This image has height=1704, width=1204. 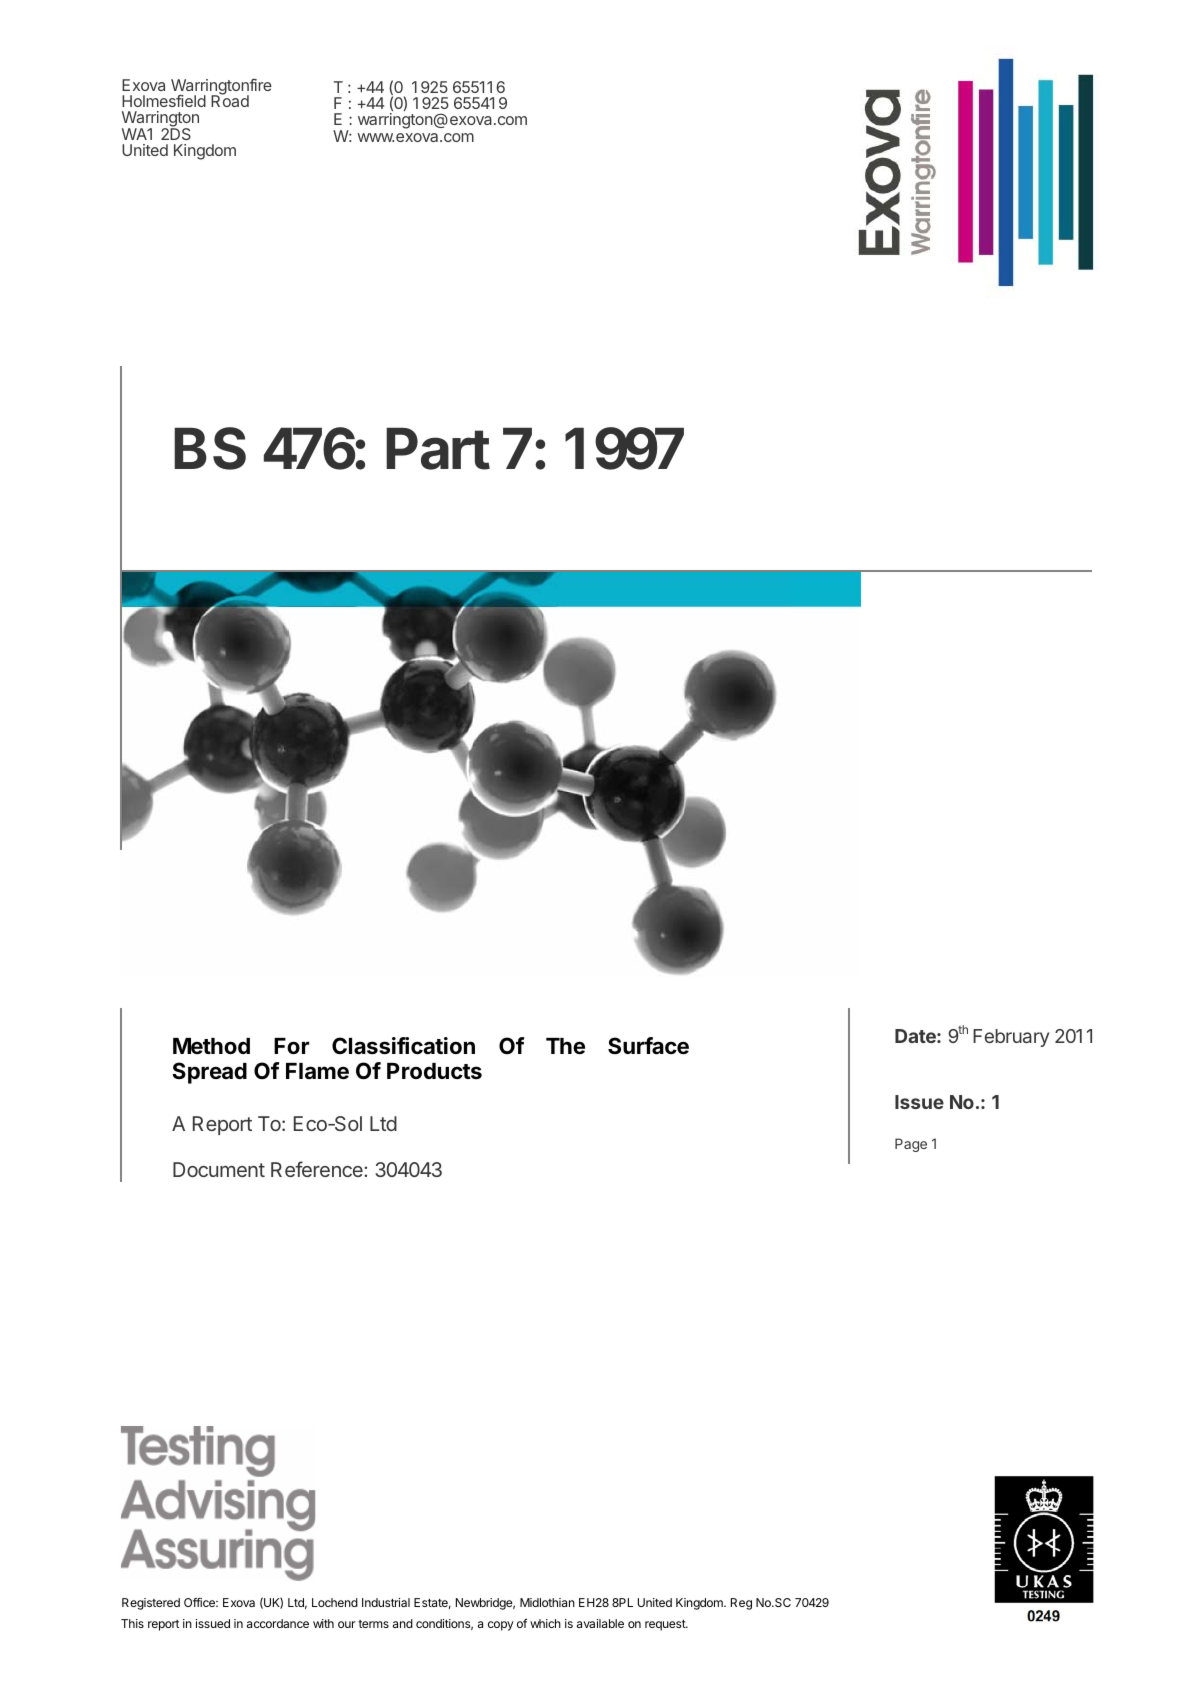 What do you see at coordinates (911, 1145) in the image?
I see `Page` at bounding box center [911, 1145].
